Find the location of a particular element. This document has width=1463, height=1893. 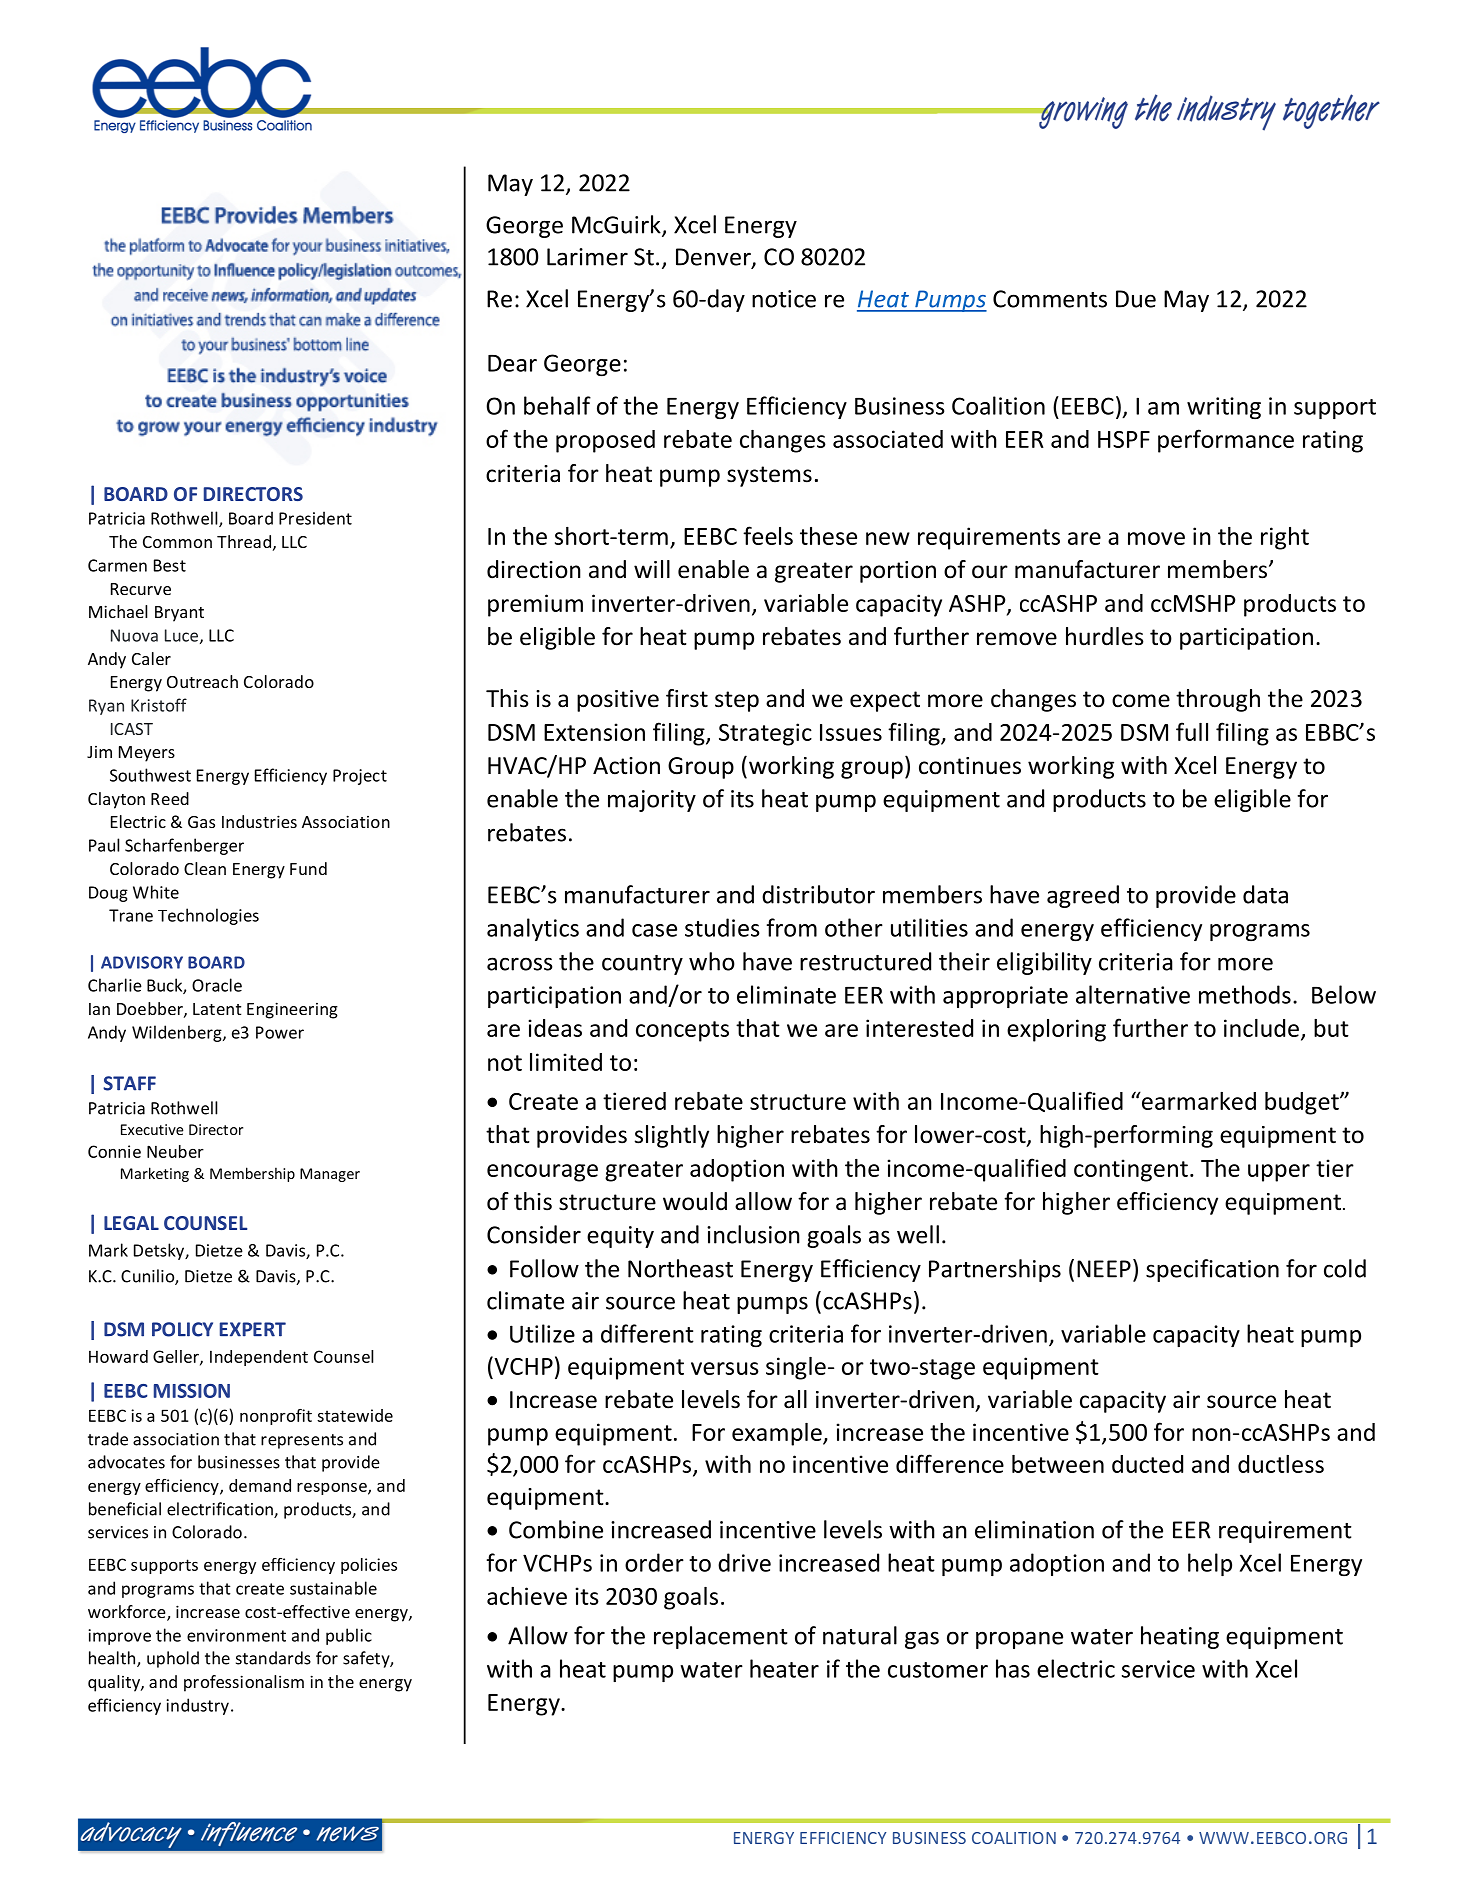

EXPERT is located at coordinates (253, 1329).
